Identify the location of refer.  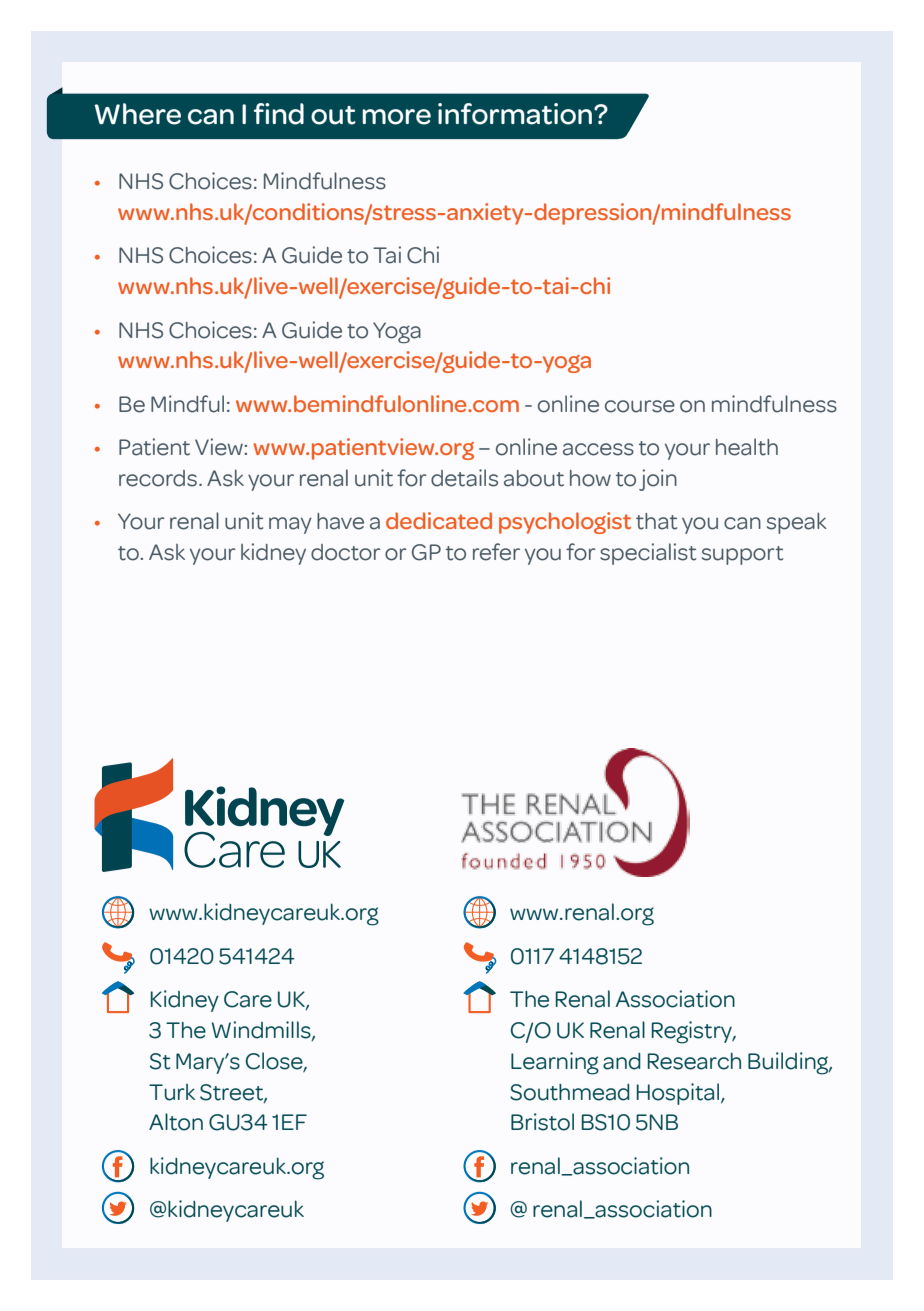
(496, 552).
